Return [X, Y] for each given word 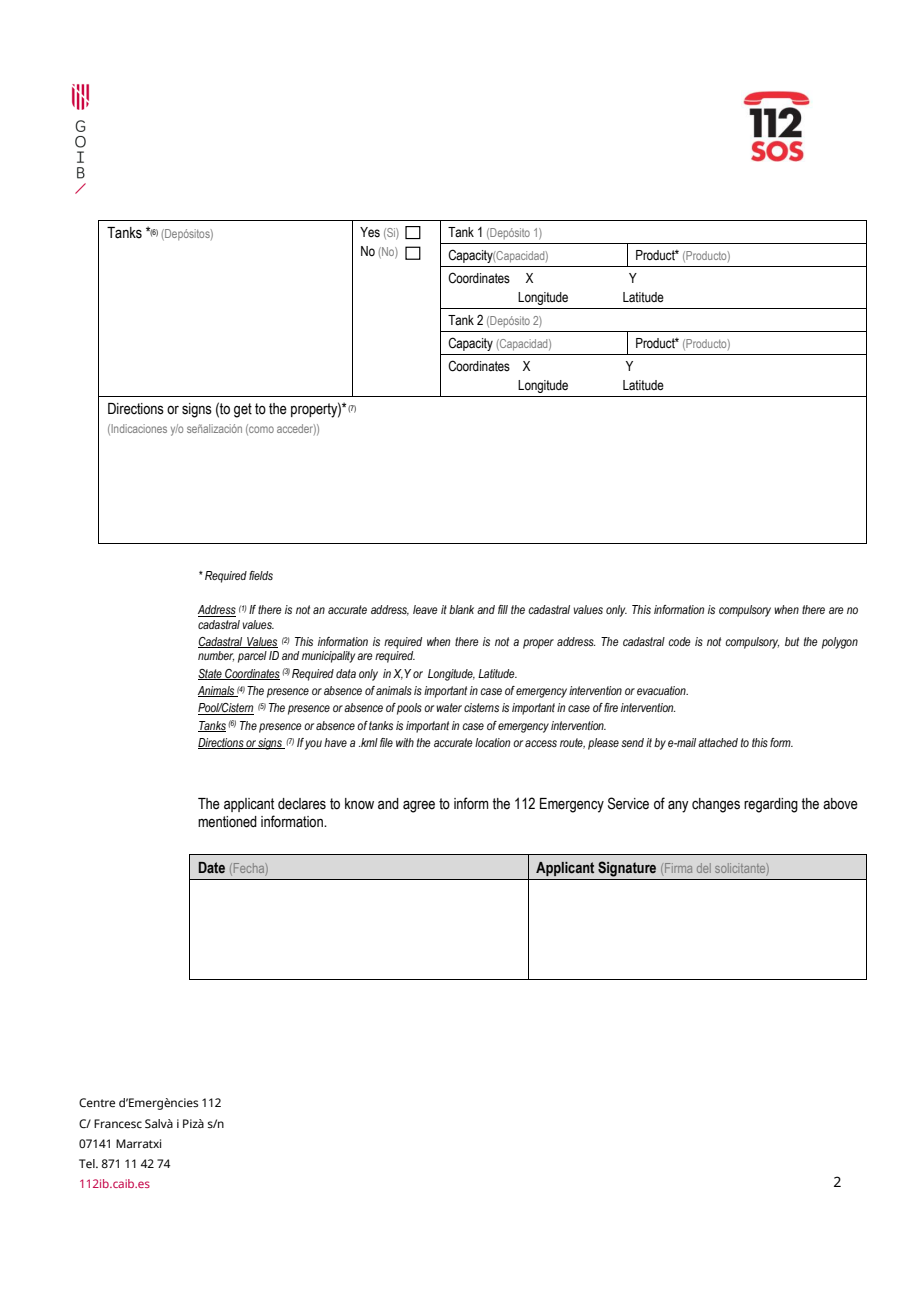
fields [261, 575]
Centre [97, 1103]
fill [503, 609]
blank [461, 609]
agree [419, 806]
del [704, 868]
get [243, 410]
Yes [370, 232]
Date [212, 867]
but [792, 641]
